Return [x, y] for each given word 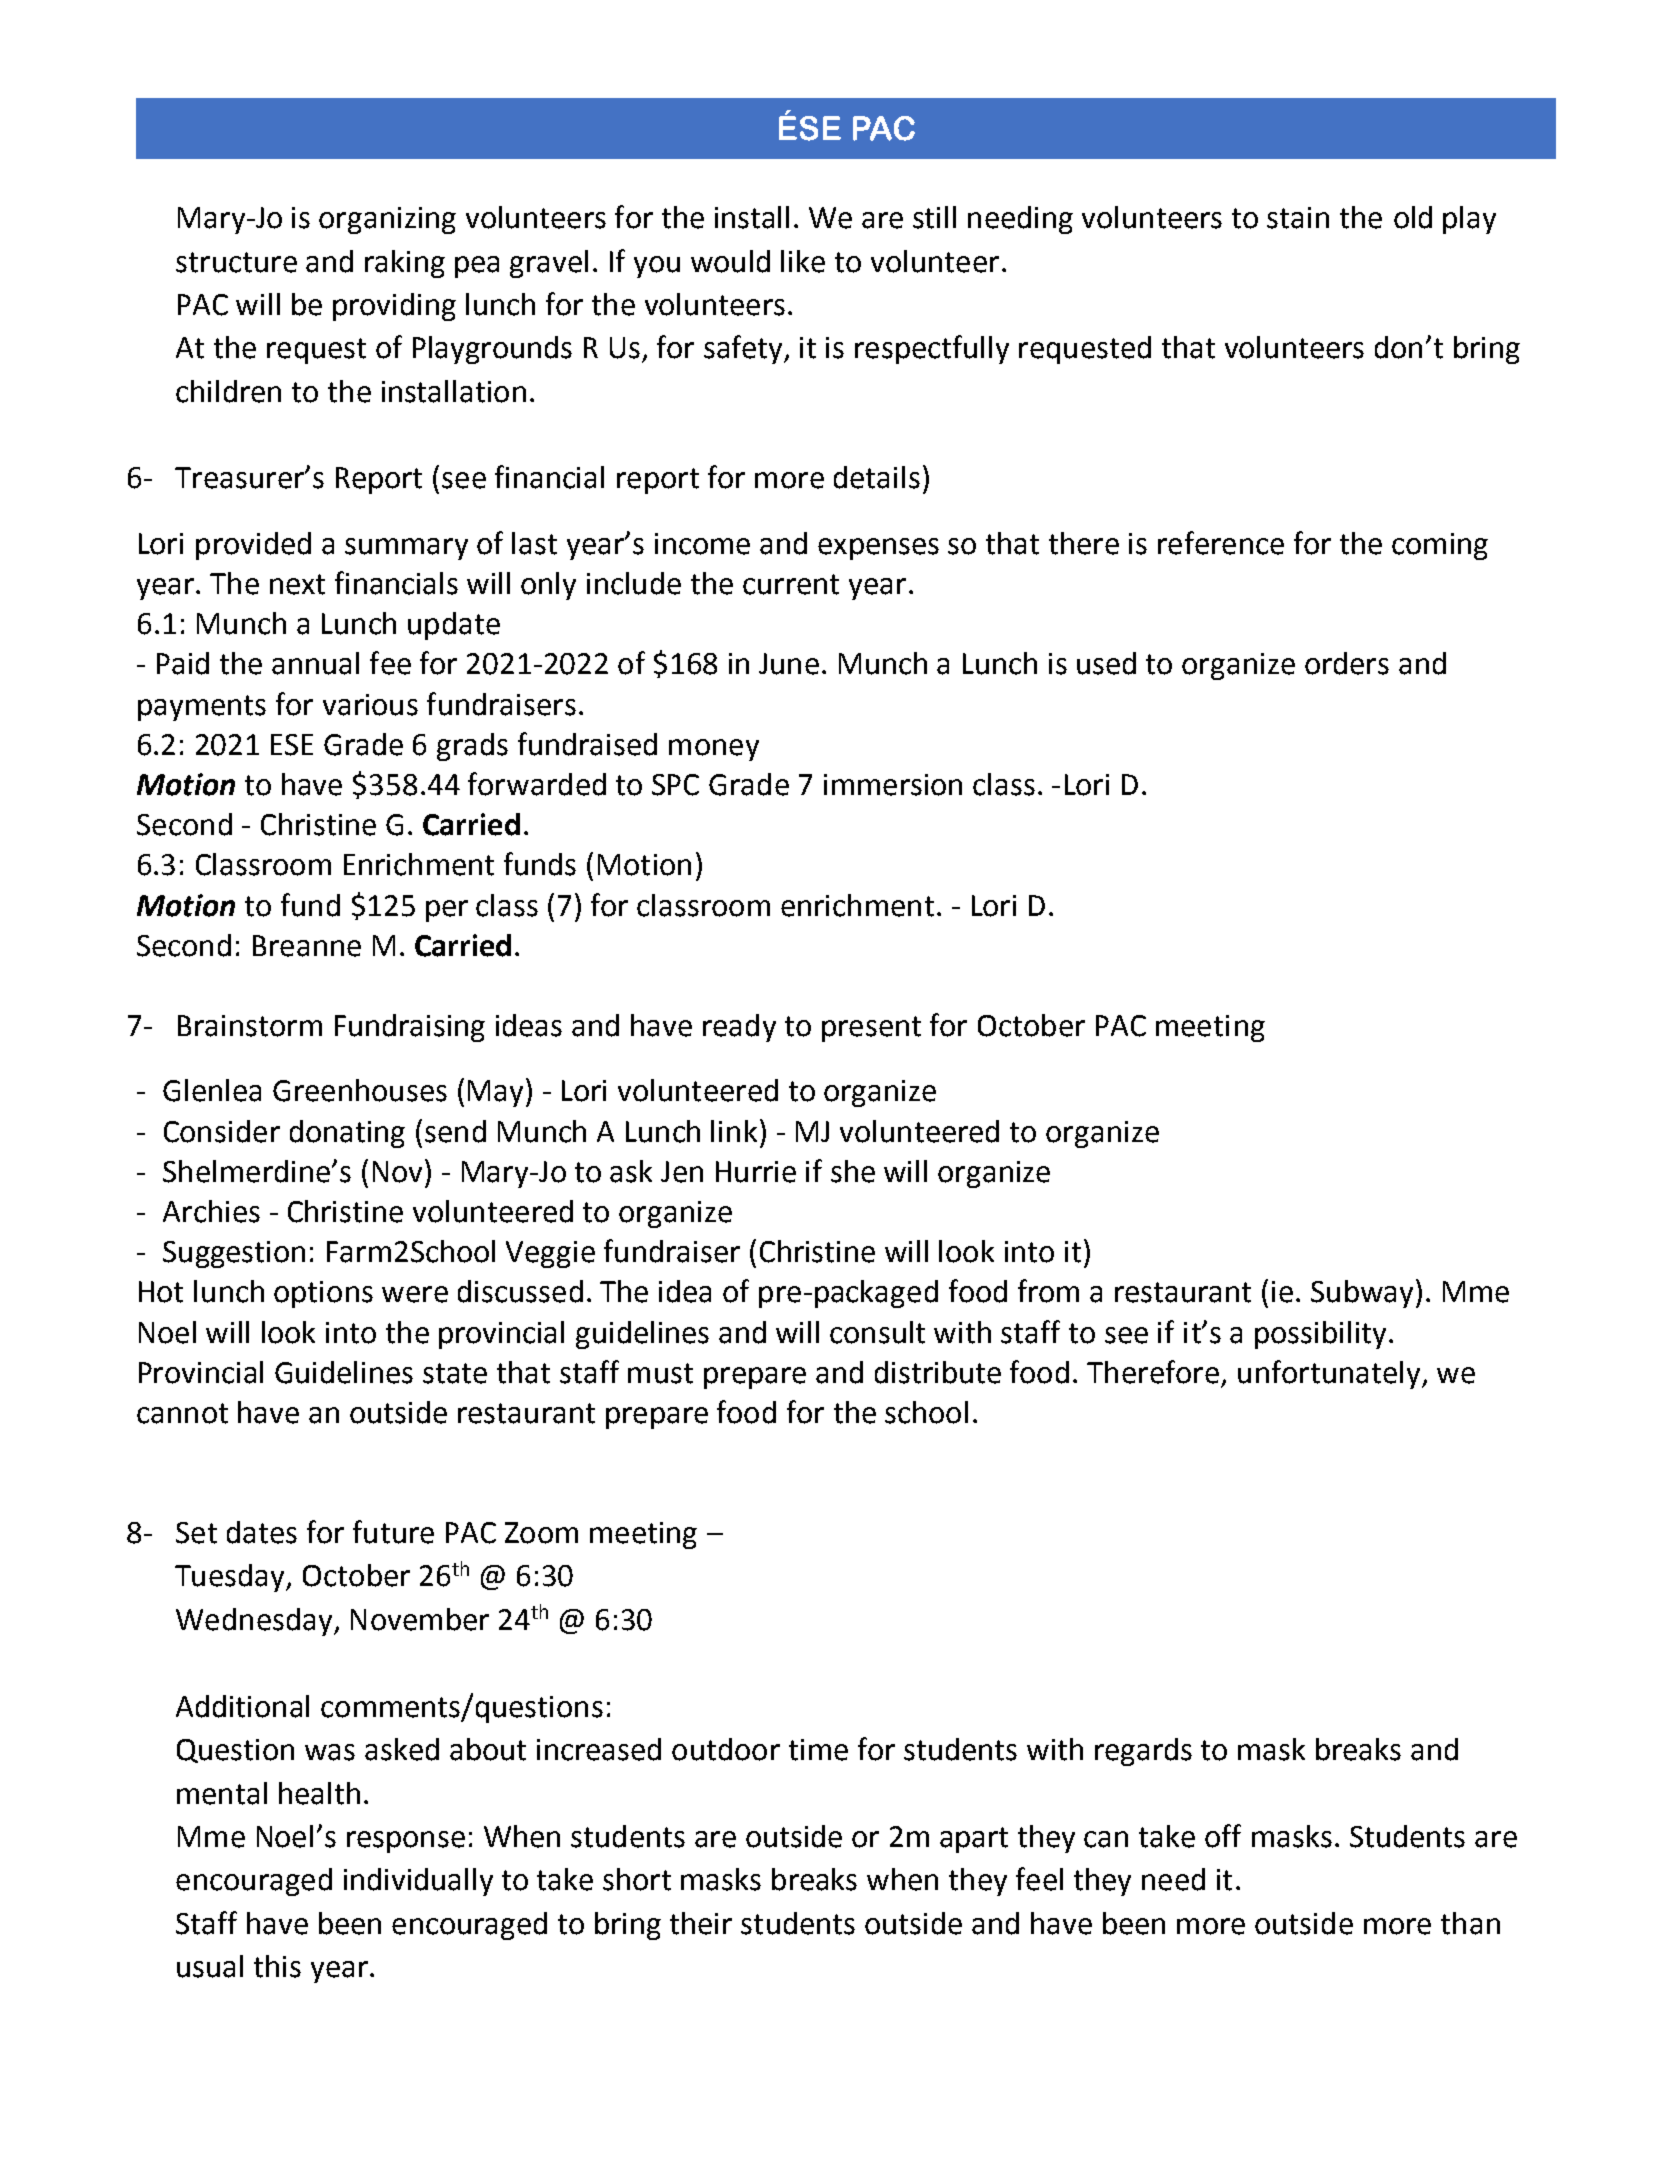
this [277, 1966]
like [803, 261]
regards [1143, 1752]
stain [1298, 218]
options [323, 1294]
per [447, 911]
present [871, 1029]
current [791, 584]
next [297, 584]
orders [1347, 663]
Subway [1362, 1294]
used [1106, 663]
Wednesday [255, 1622]
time [818, 1750]
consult [877, 1332]
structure [236, 262]
